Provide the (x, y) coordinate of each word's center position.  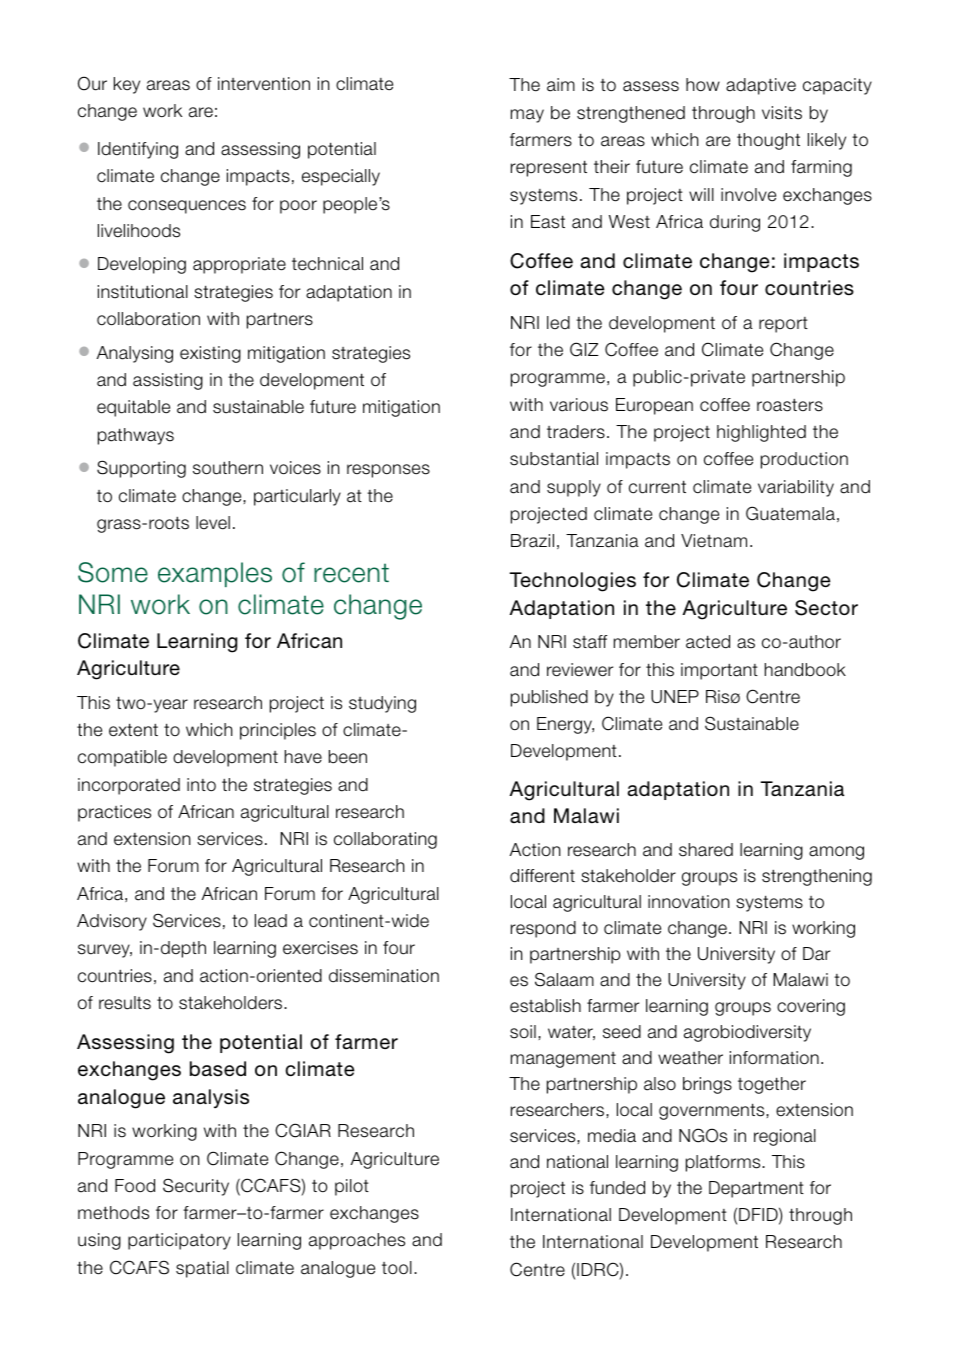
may (527, 116)
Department (756, 1189)
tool (397, 1268)
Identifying (138, 150)
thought (768, 141)
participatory (179, 1241)
